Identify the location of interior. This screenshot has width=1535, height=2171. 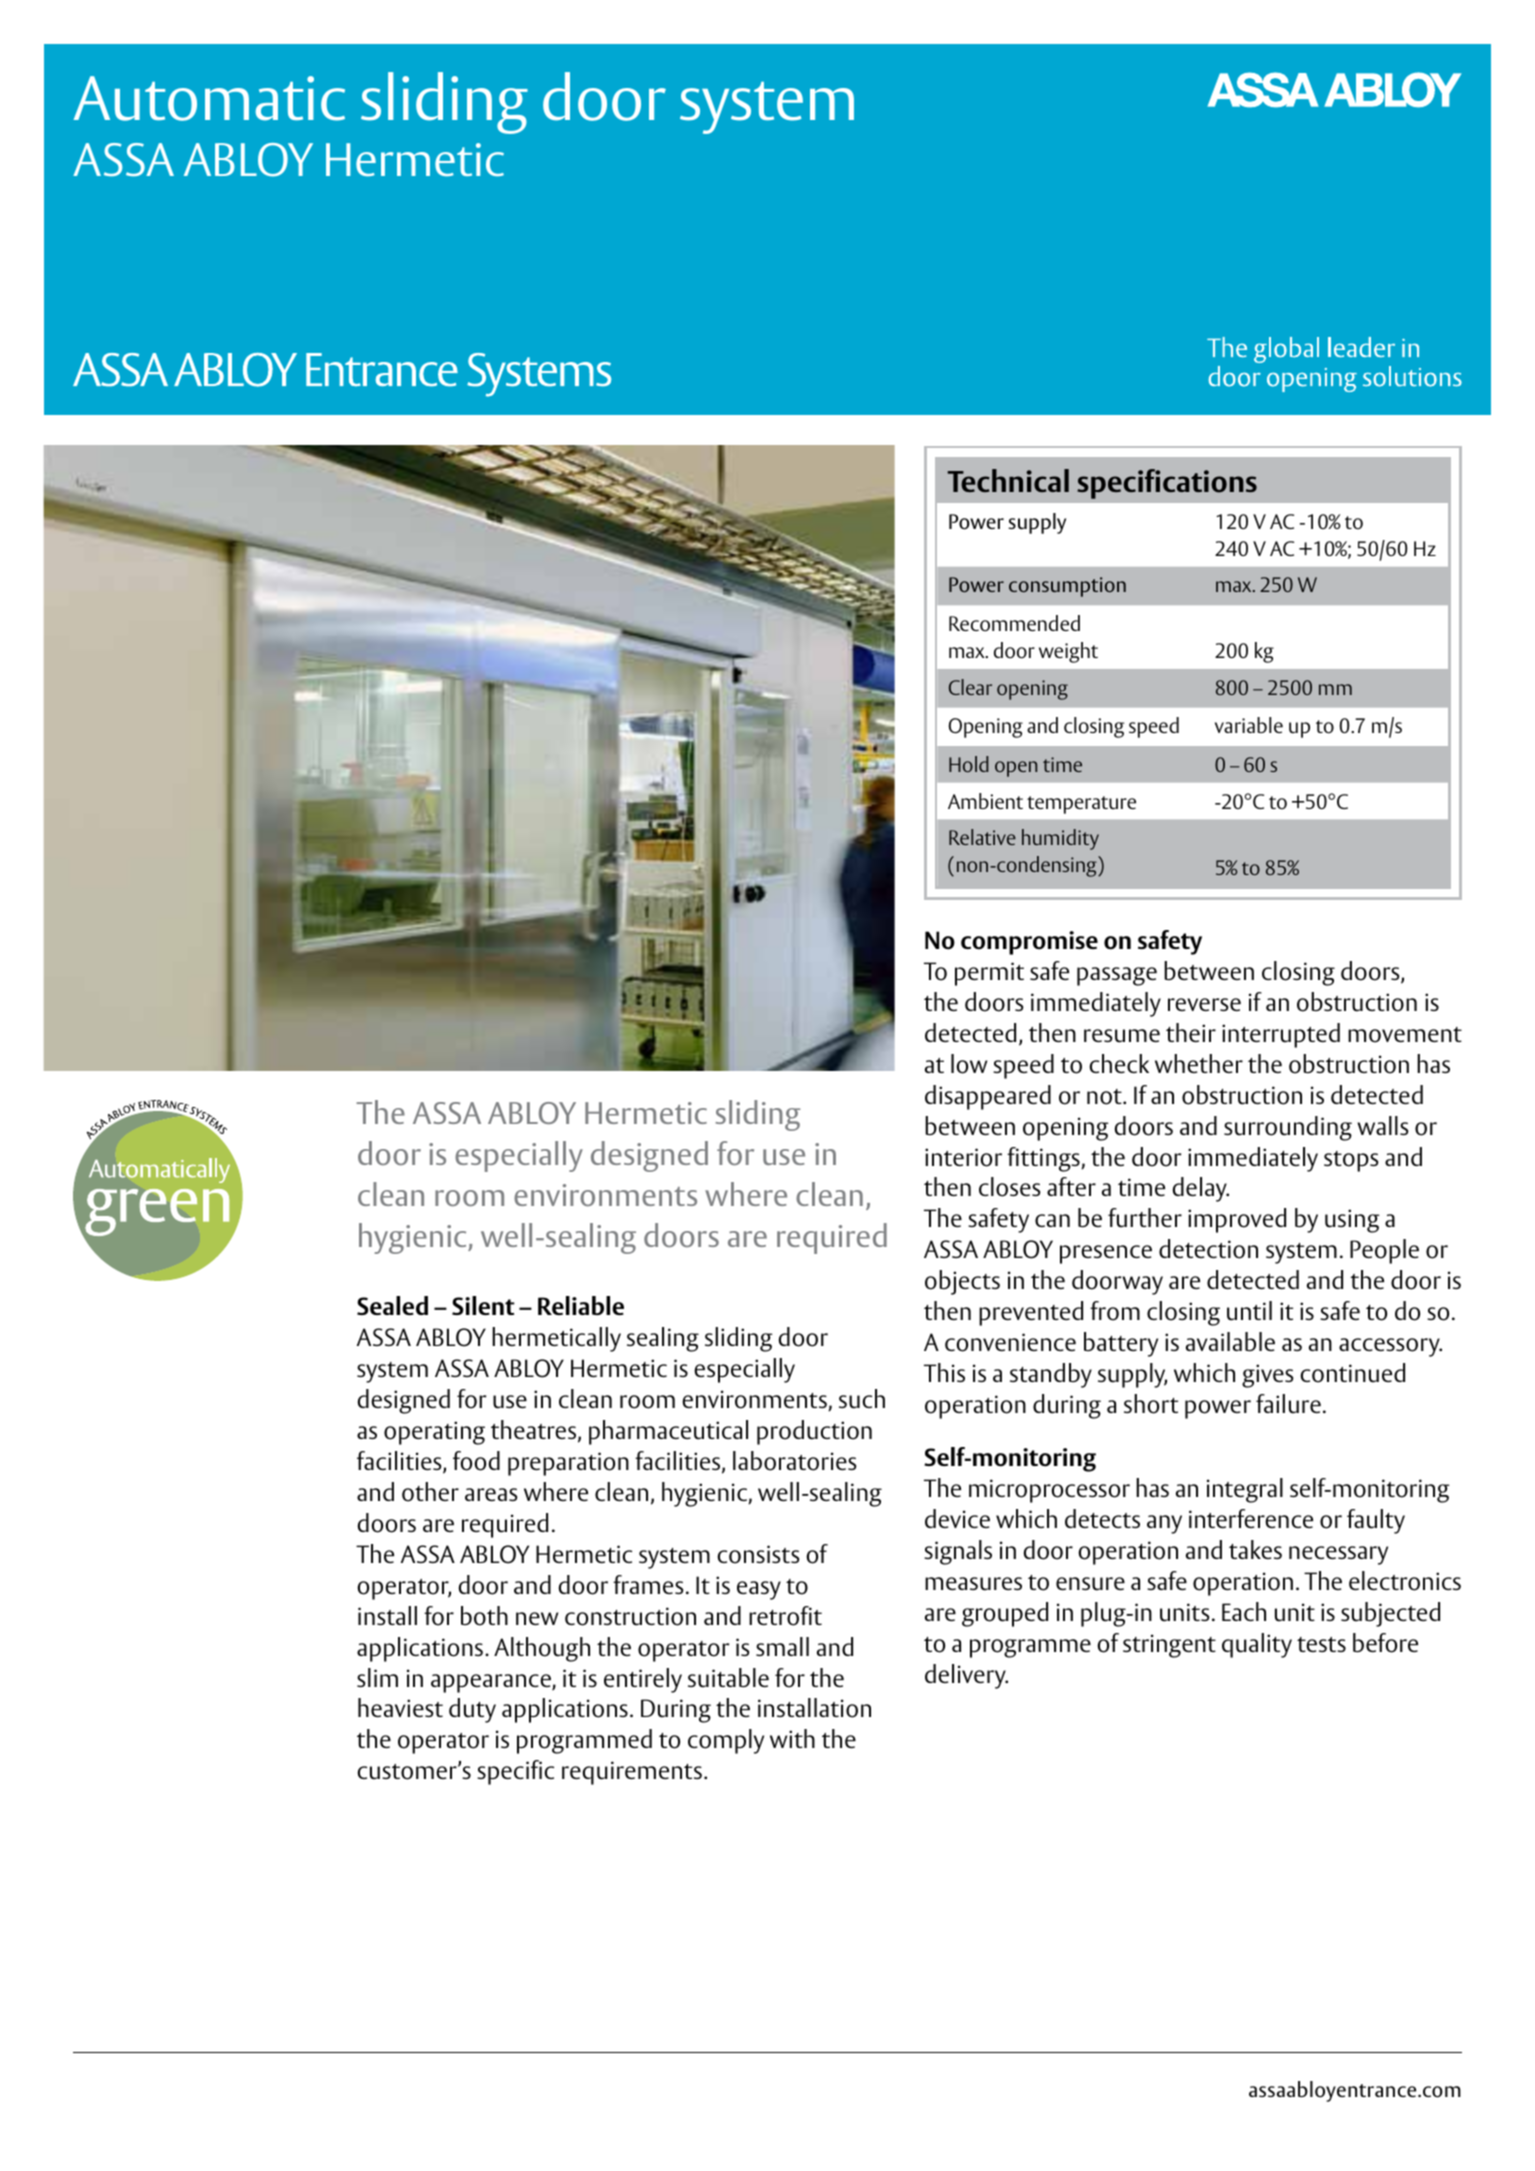
(963, 1157).
